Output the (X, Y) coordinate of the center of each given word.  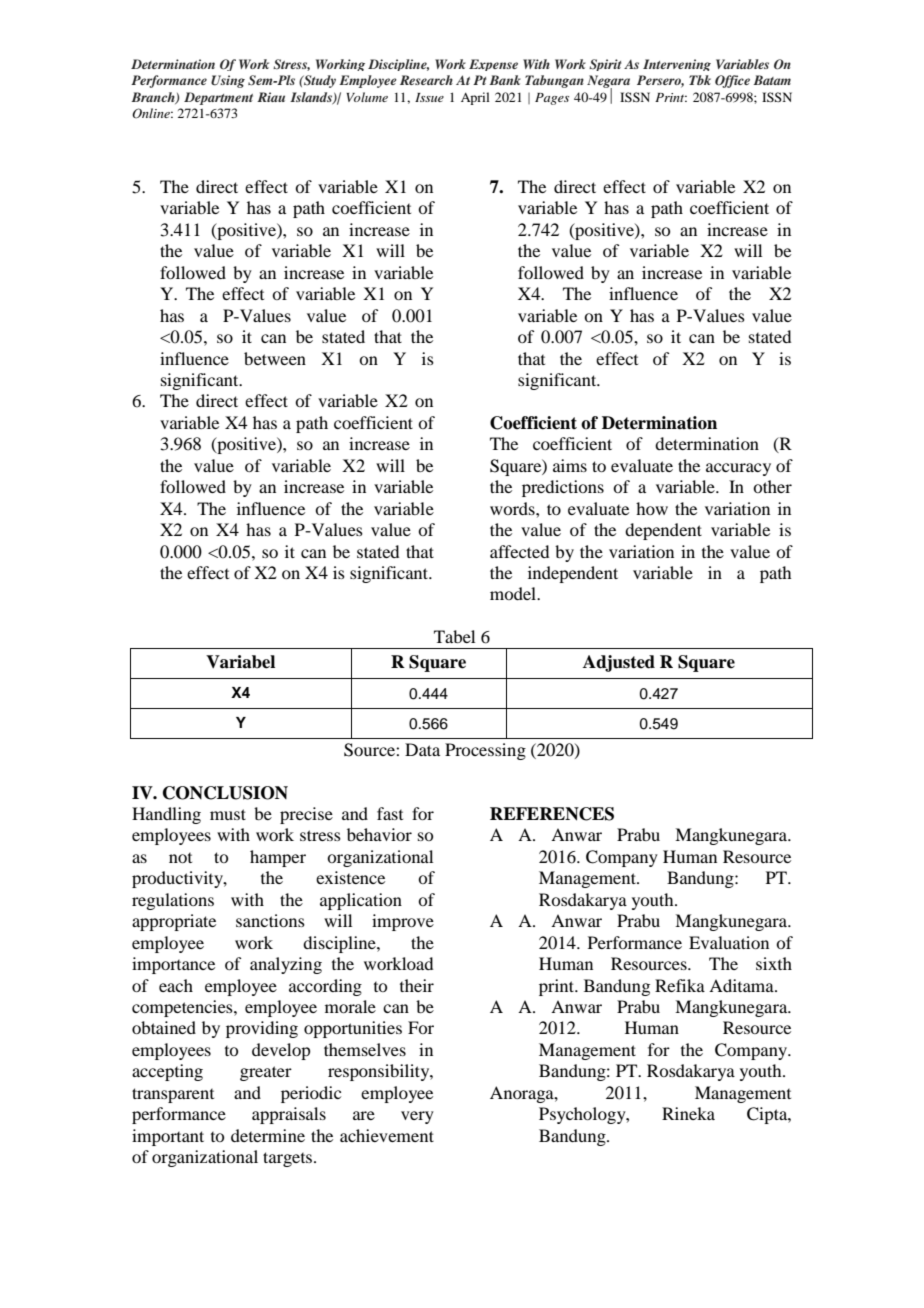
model (514, 593)
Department (218, 98)
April (475, 98)
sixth (774, 963)
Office (732, 81)
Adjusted (619, 663)
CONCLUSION (225, 793)
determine (268, 1135)
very (417, 1117)
